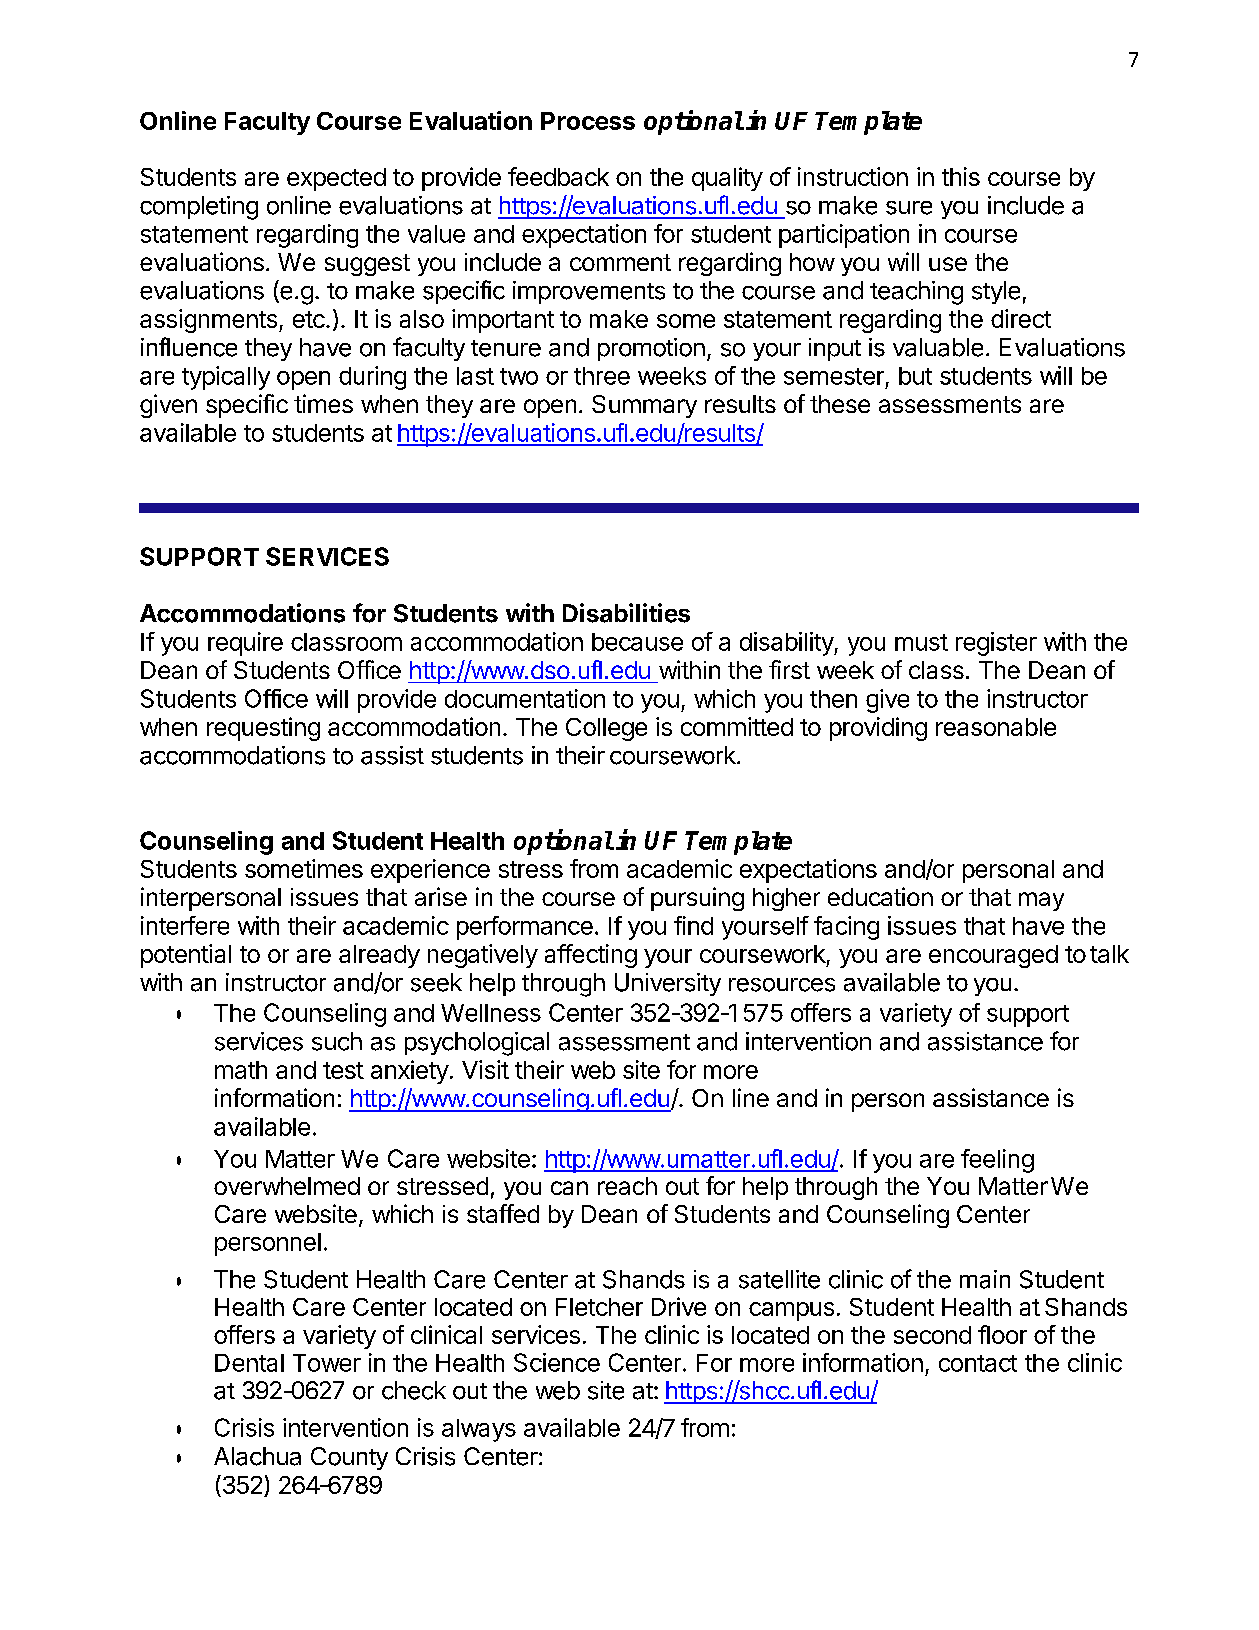 The width and height of the image is (1259, 1630). I want to click on requesting, so click(263, 729).
